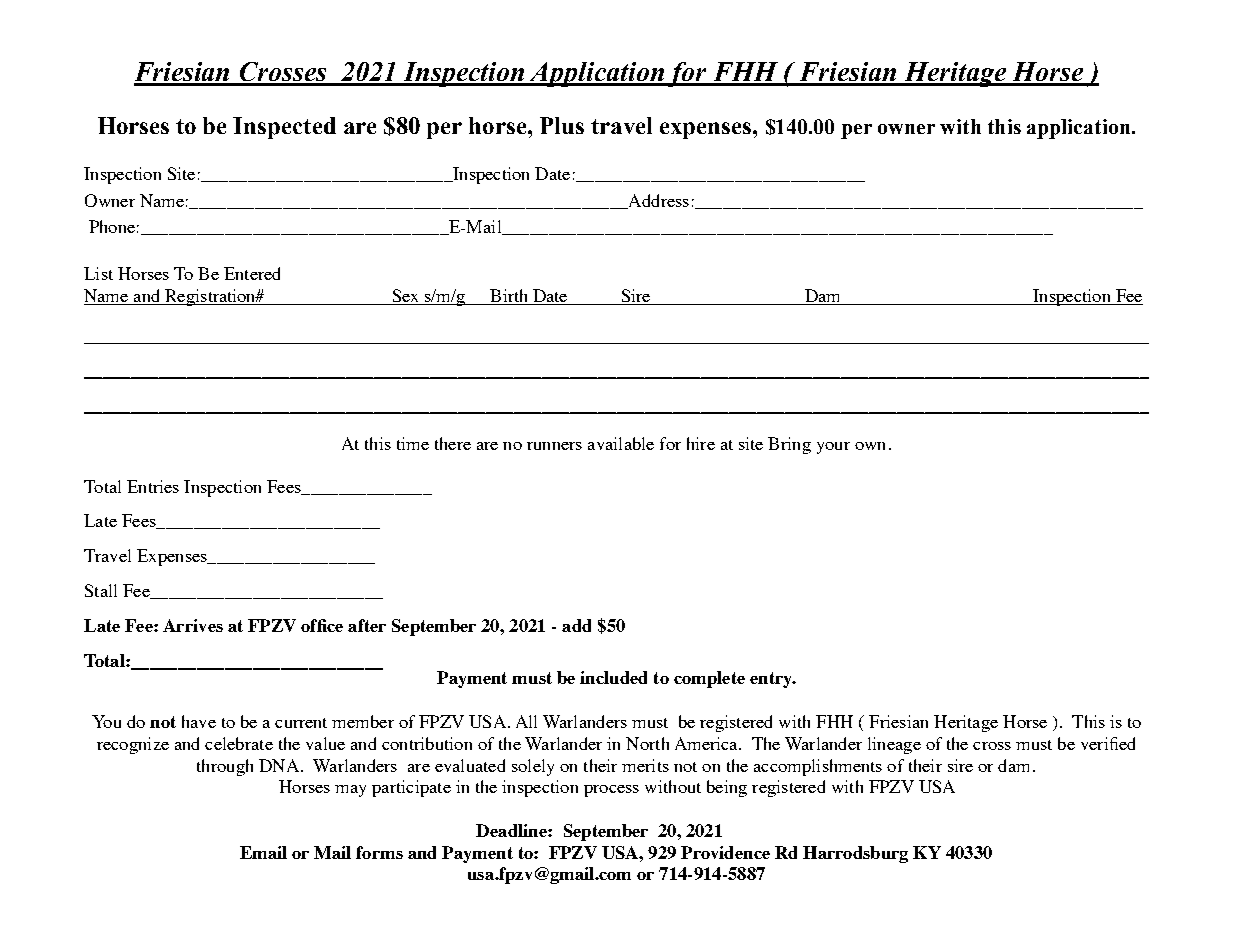  What do you see at coordinates (508, 295) in the screenshot?
I see `Birth` at bounding box center [508, 295].
